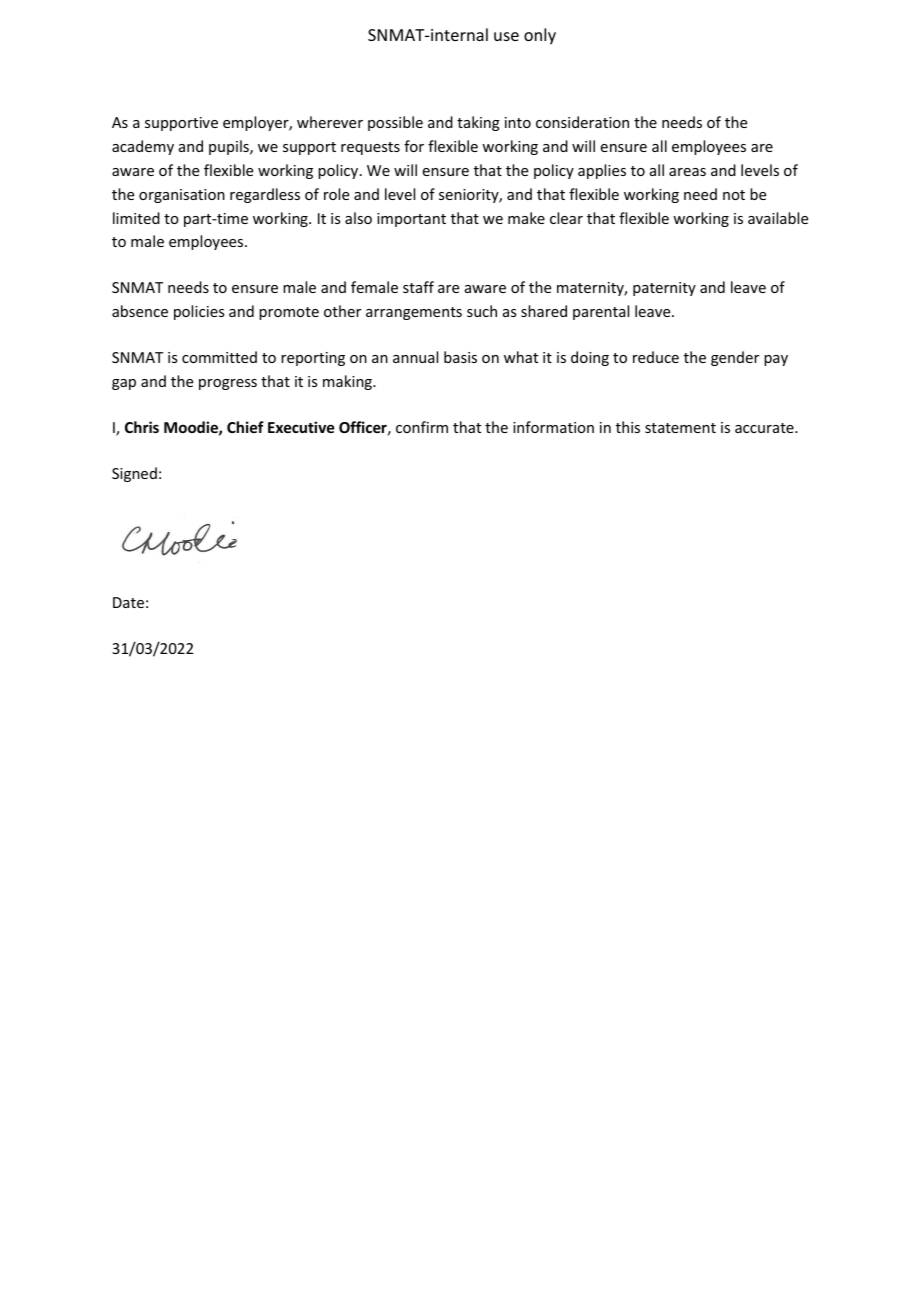 This screenshot has height=1308, width=924. Describe the element at coordinates (460, 357) in the screenshot. I see `basis` at that location.
